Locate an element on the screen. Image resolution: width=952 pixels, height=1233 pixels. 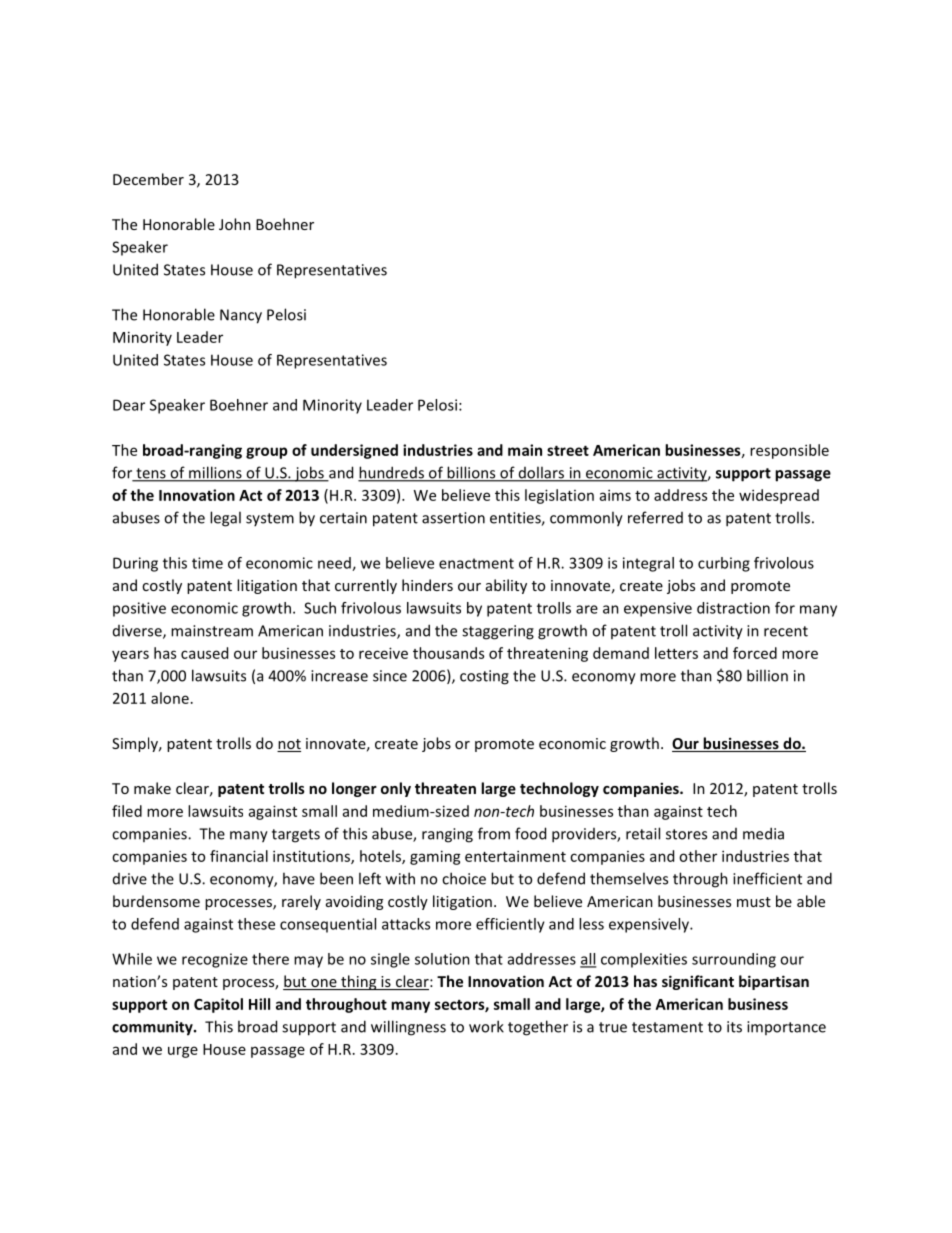
financial is located at coordinates (239, 856).
